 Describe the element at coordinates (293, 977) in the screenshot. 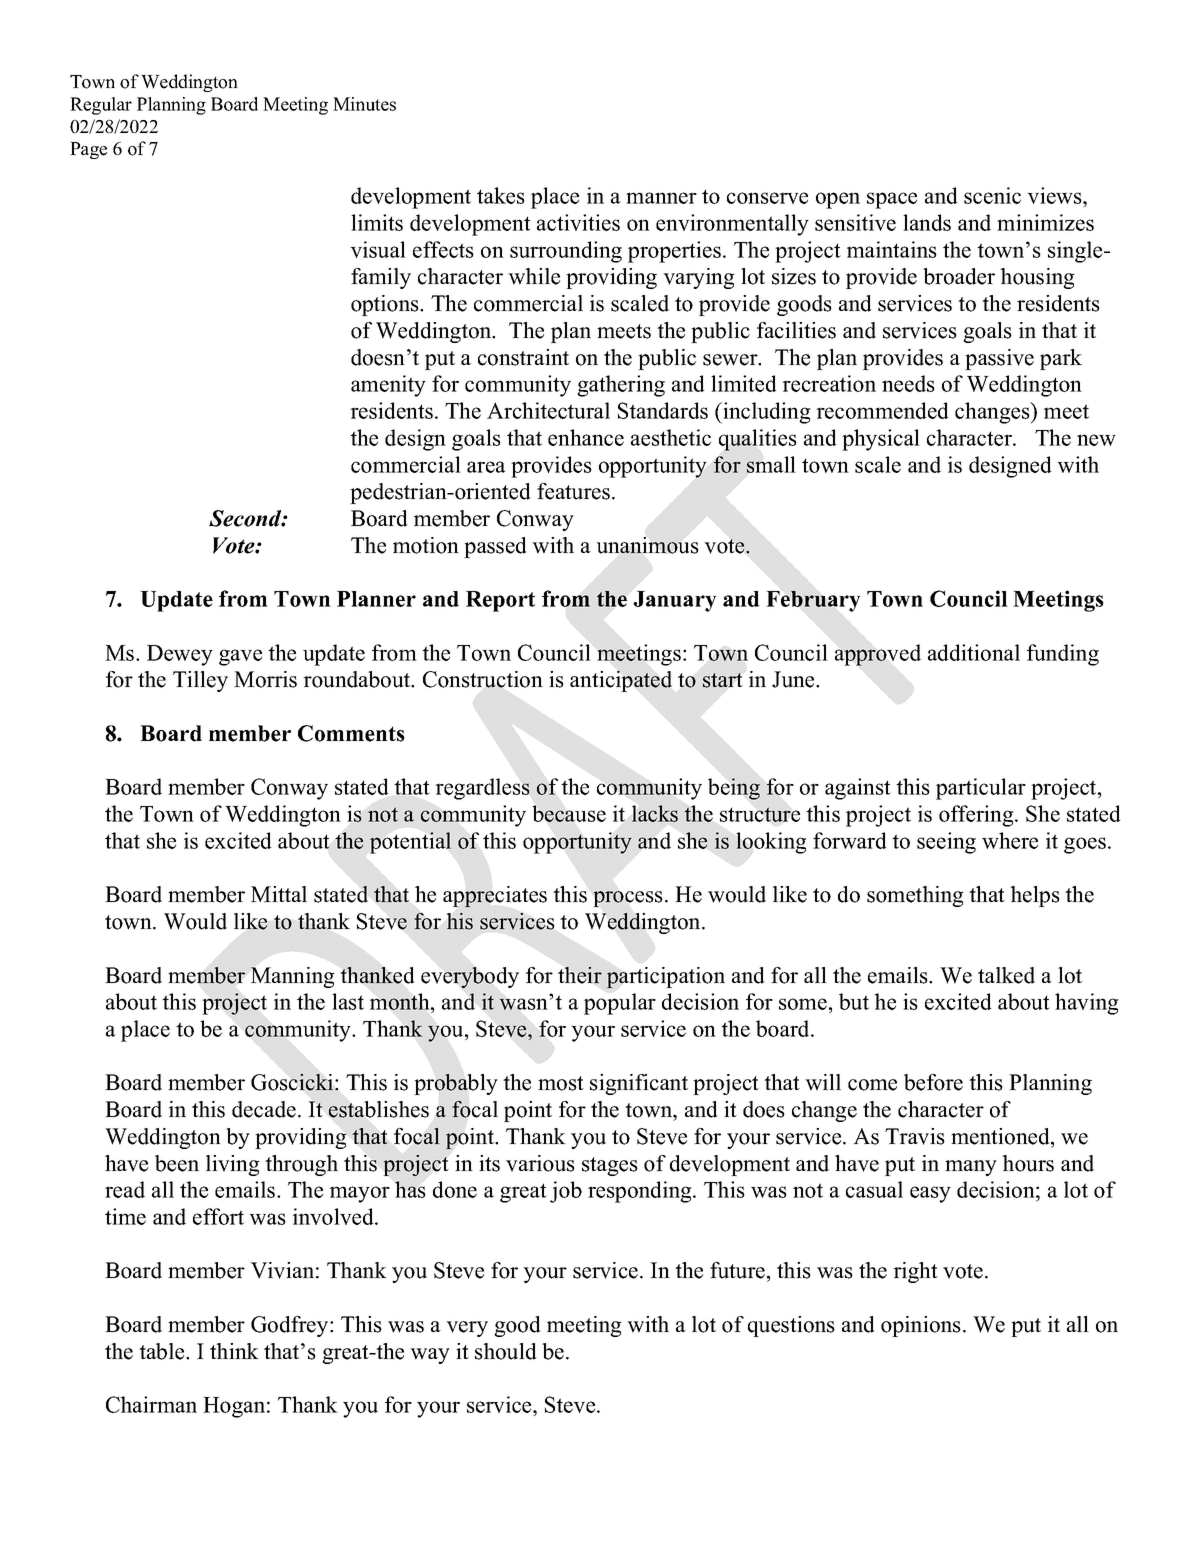

I see `Manning` at that location.
